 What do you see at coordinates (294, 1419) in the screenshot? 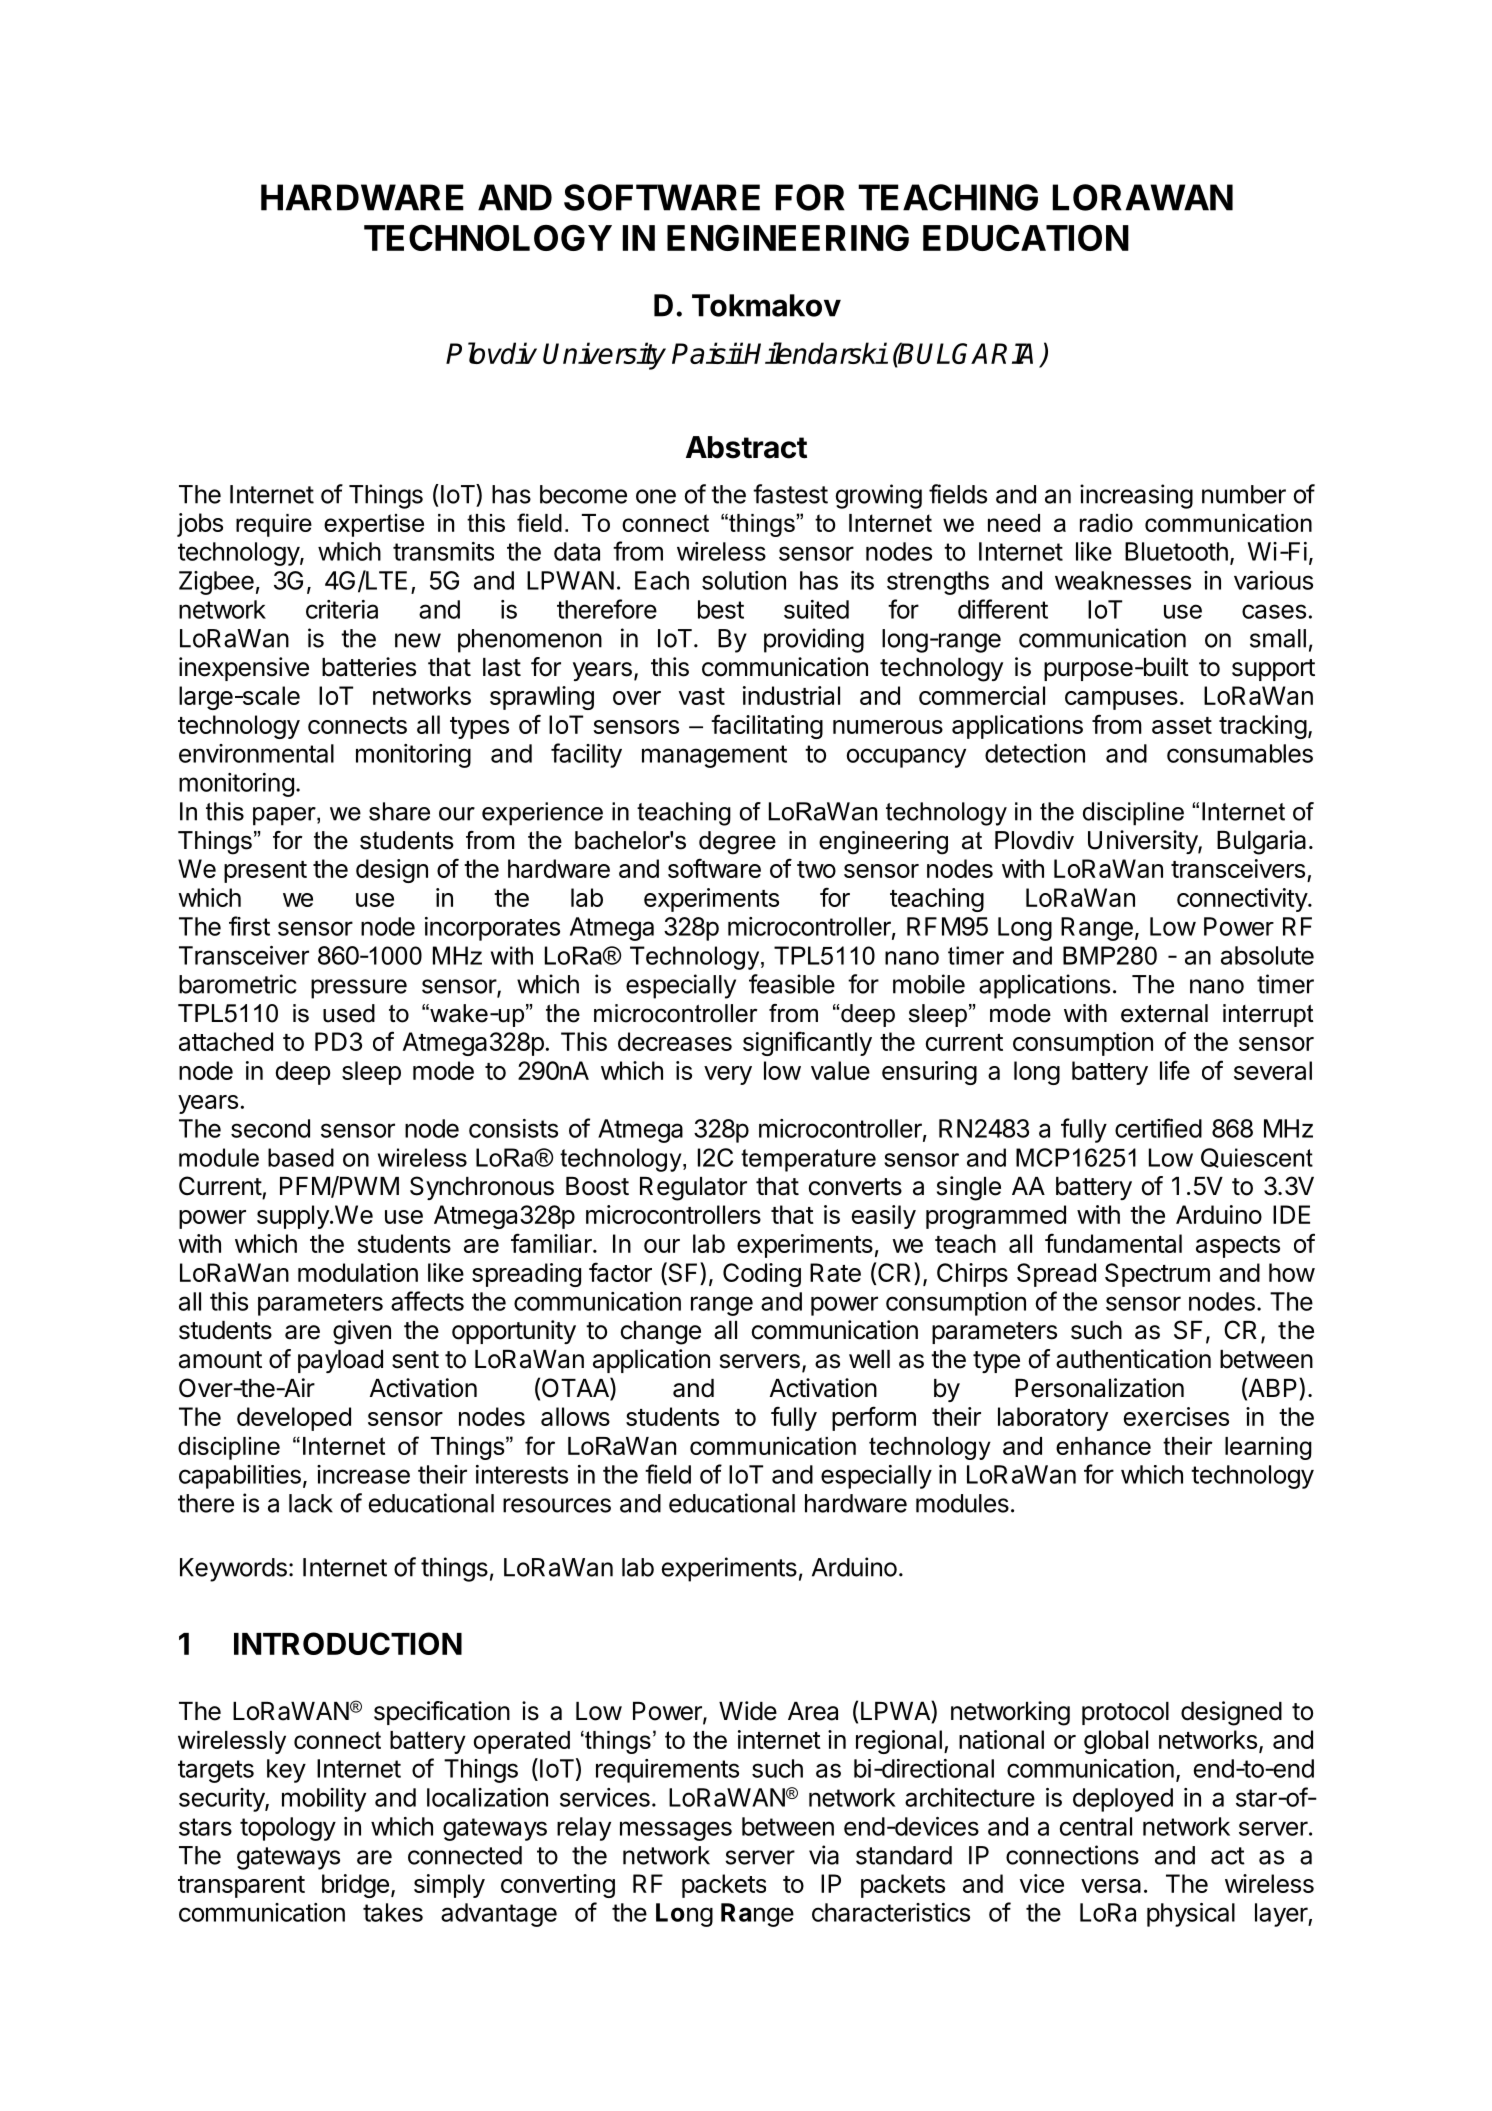
I see `developed` at bounding box center [294, 1419].
